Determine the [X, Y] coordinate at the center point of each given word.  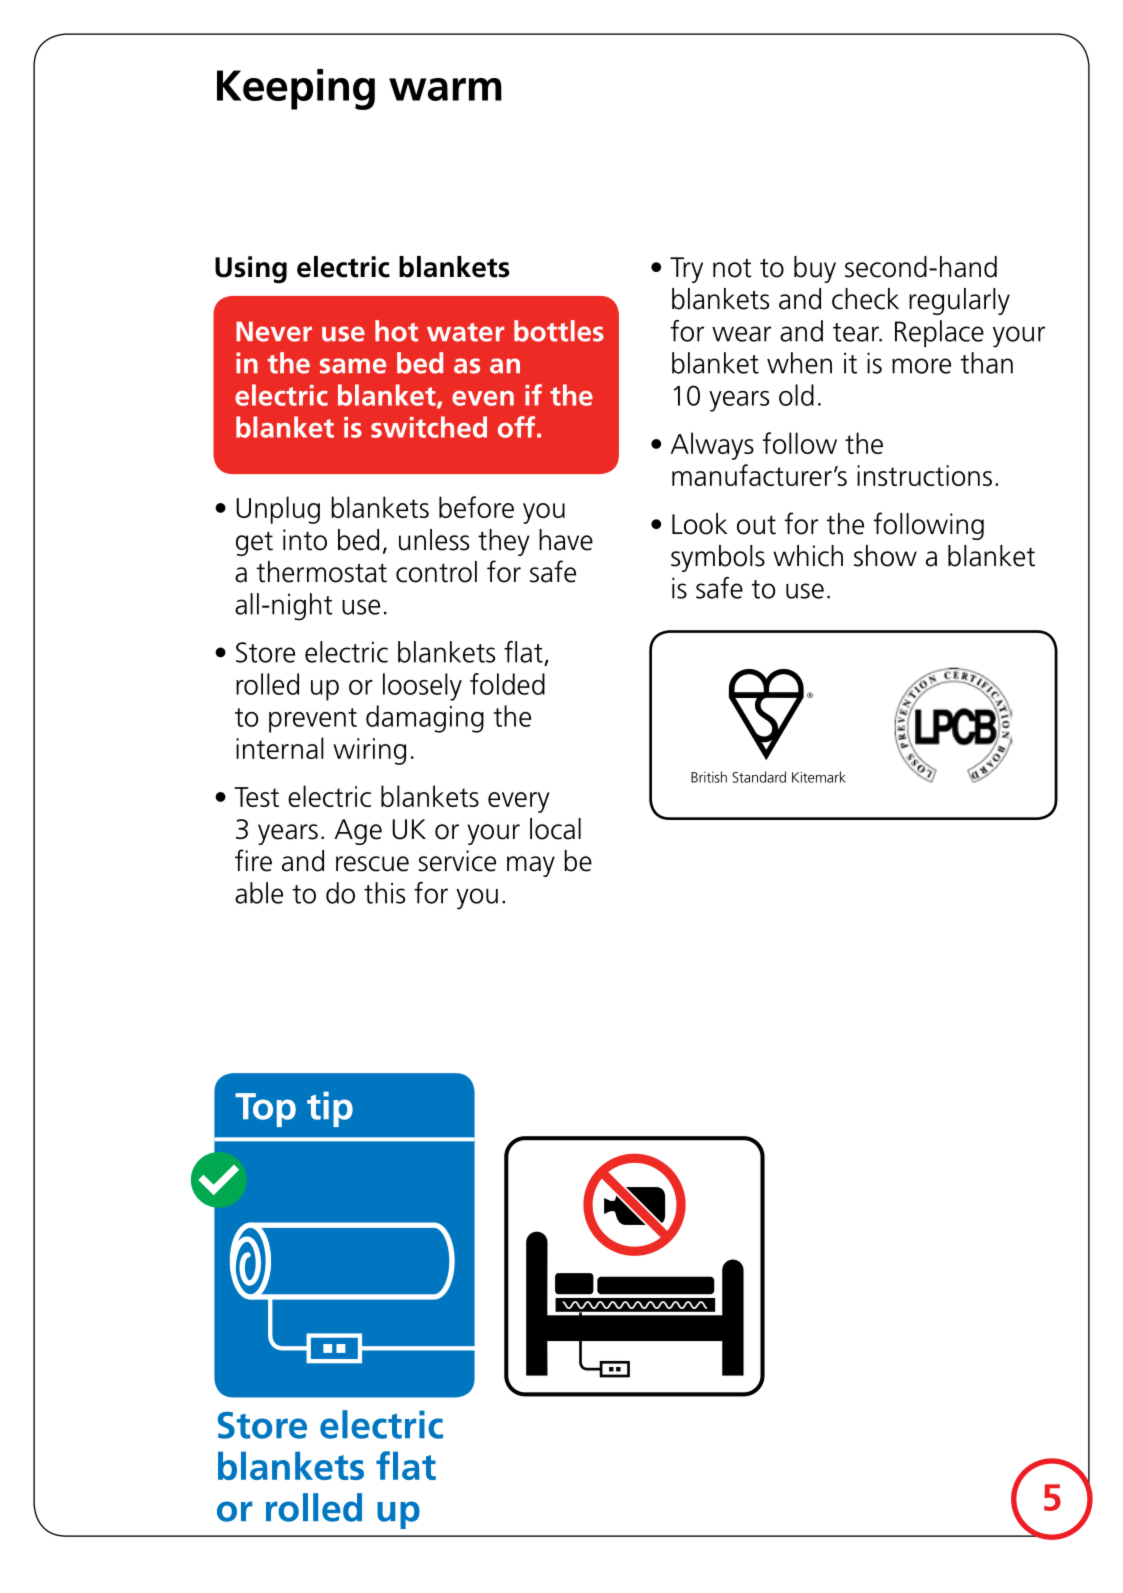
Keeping [296, 89]
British [709, 777]
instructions [924, 475]
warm [445, 89]
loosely [422, 687]
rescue [372, 864]
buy [815, 269]
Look [699, 524]
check [865, 299]
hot [396, 331]
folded [507, 684]
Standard [759, 777]
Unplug [278, 510]
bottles [559, 331]
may [531, 866]
